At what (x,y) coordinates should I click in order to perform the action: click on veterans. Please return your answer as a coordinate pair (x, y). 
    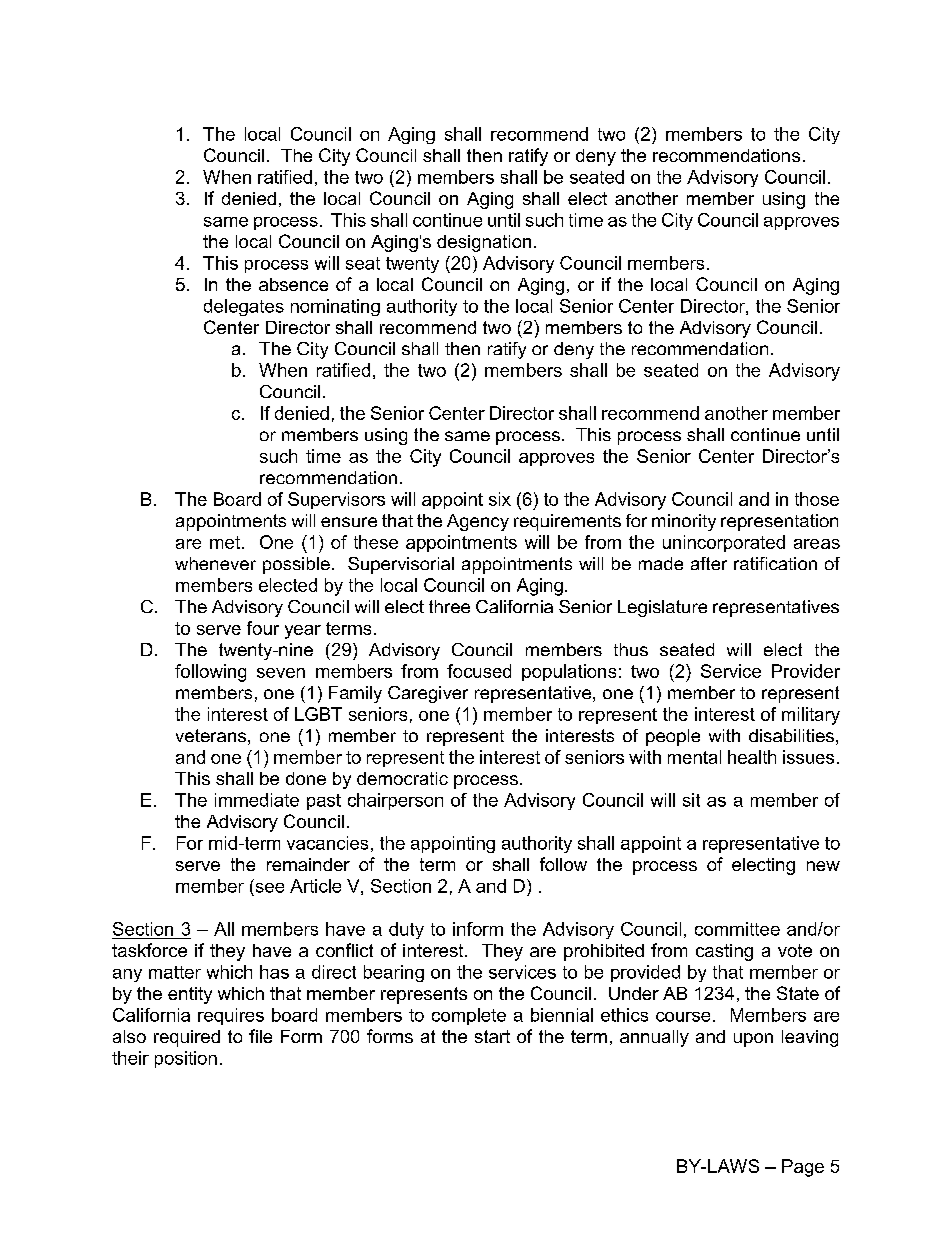
    Looking at the image, I should click on (211, 735).
